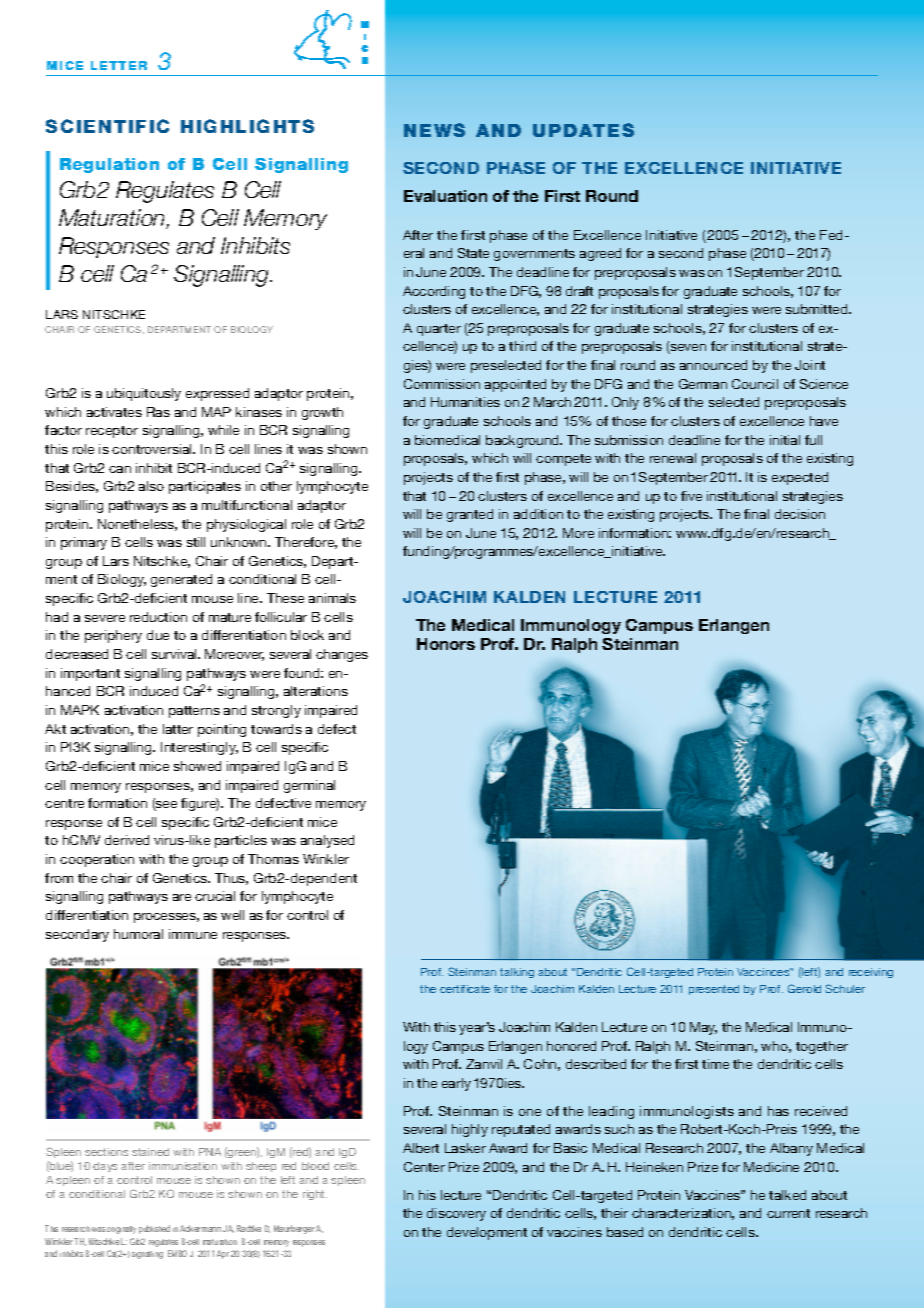  I want to click on published, so click(154, 1229).
